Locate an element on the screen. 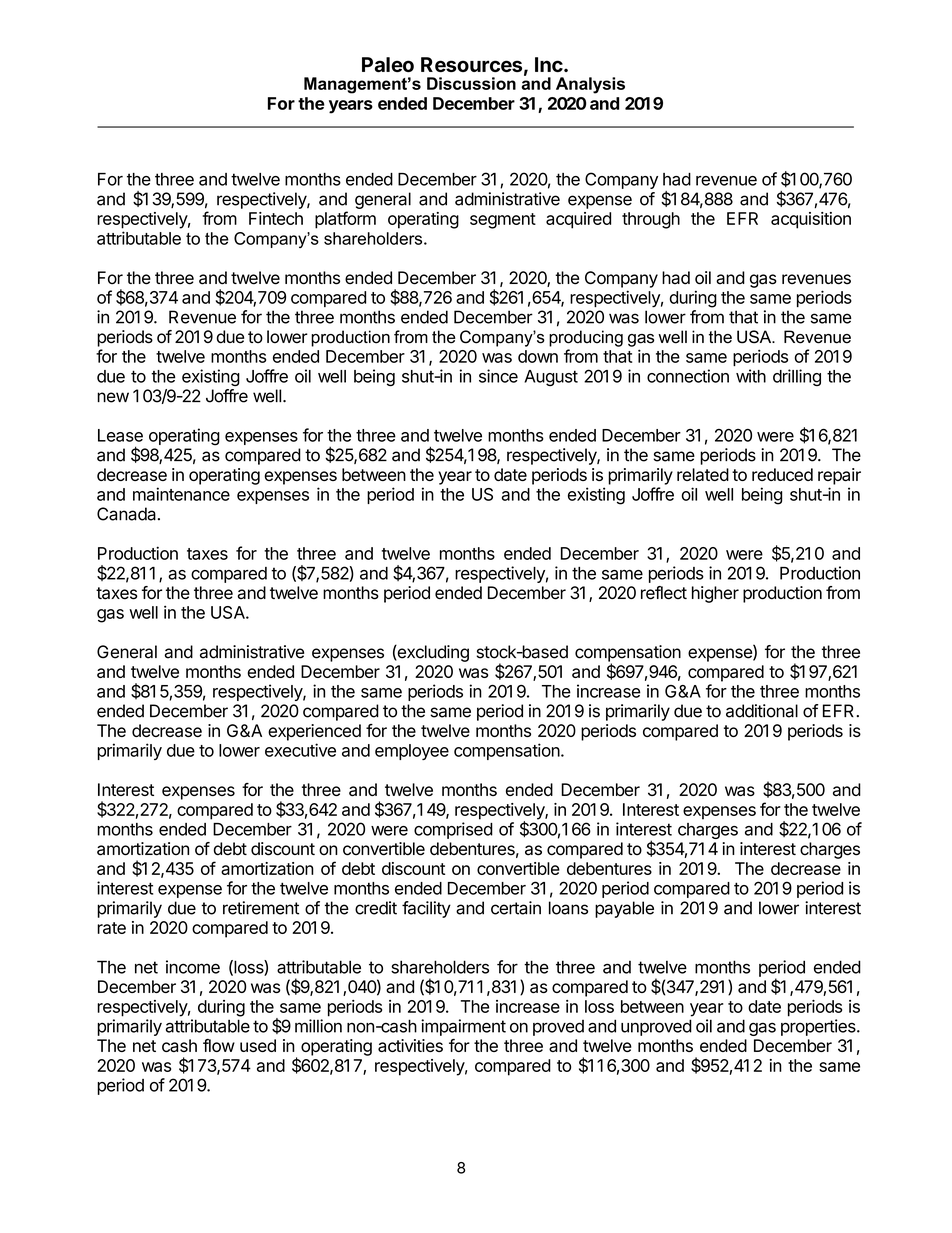 The height and width of the screenshot is (1233, 952). properties is located at coordinates (819, 1027).
